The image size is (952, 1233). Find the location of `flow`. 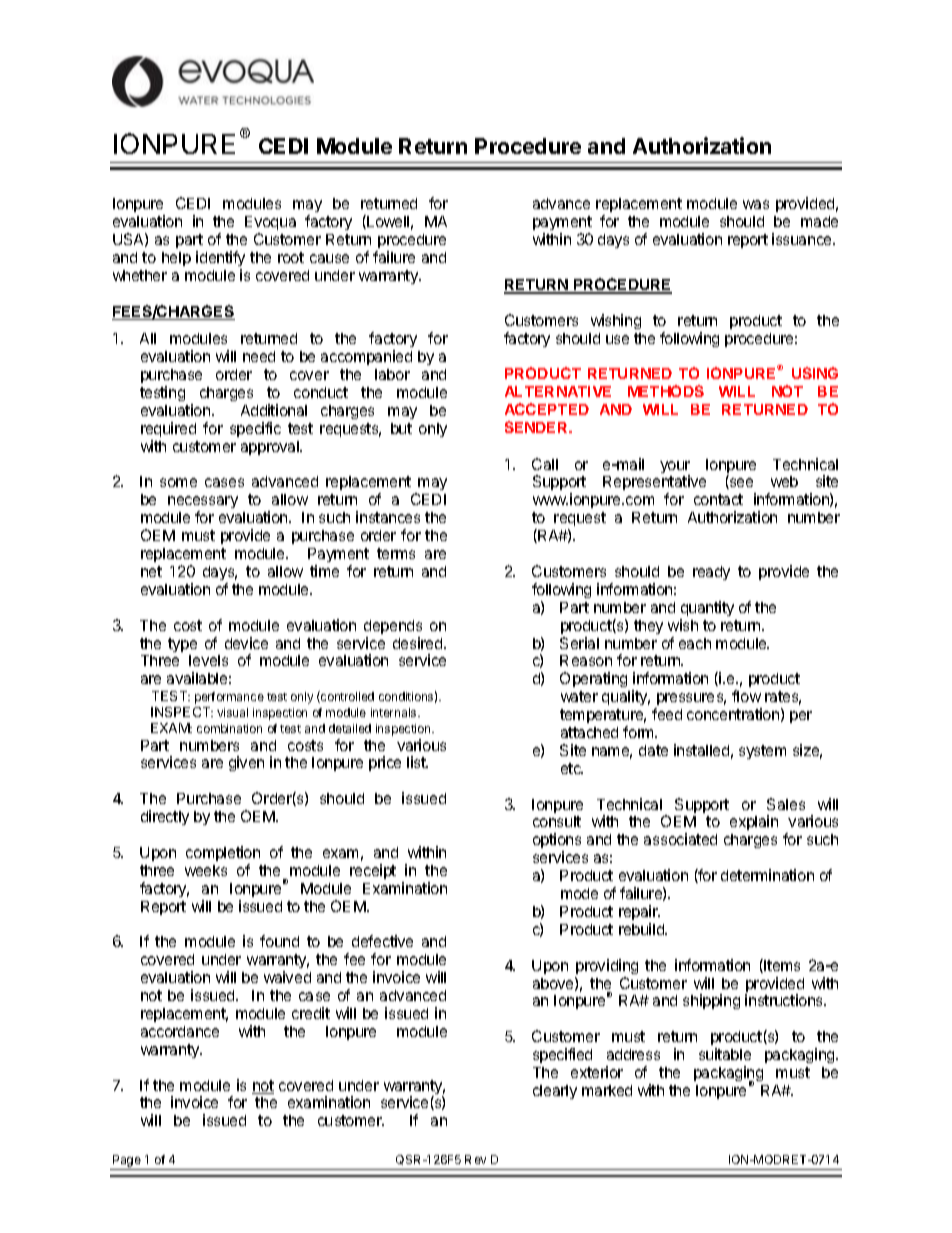

flow is located at coordinates (746, 696).
